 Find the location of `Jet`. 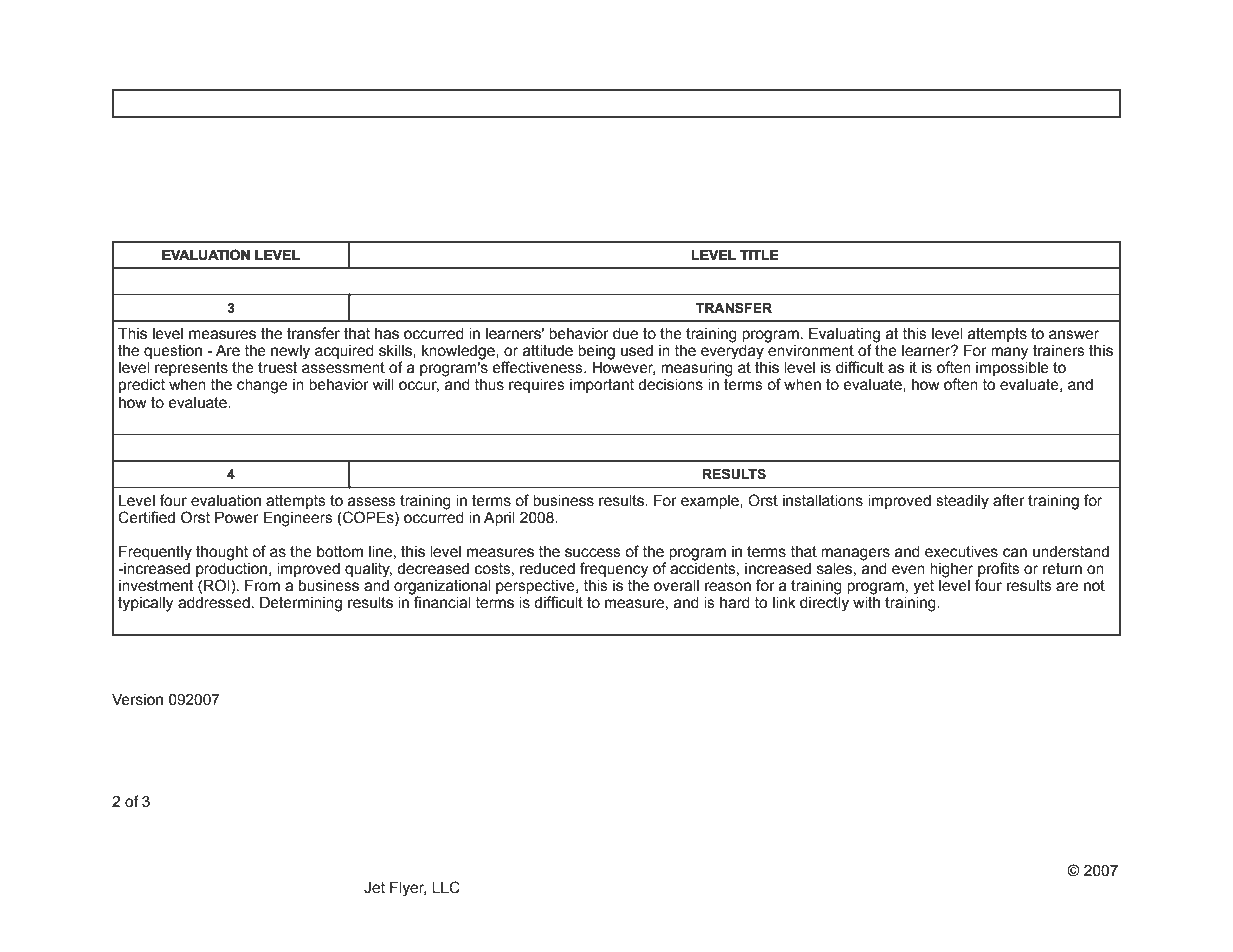

Jet is located at coordinates (374, 888).
